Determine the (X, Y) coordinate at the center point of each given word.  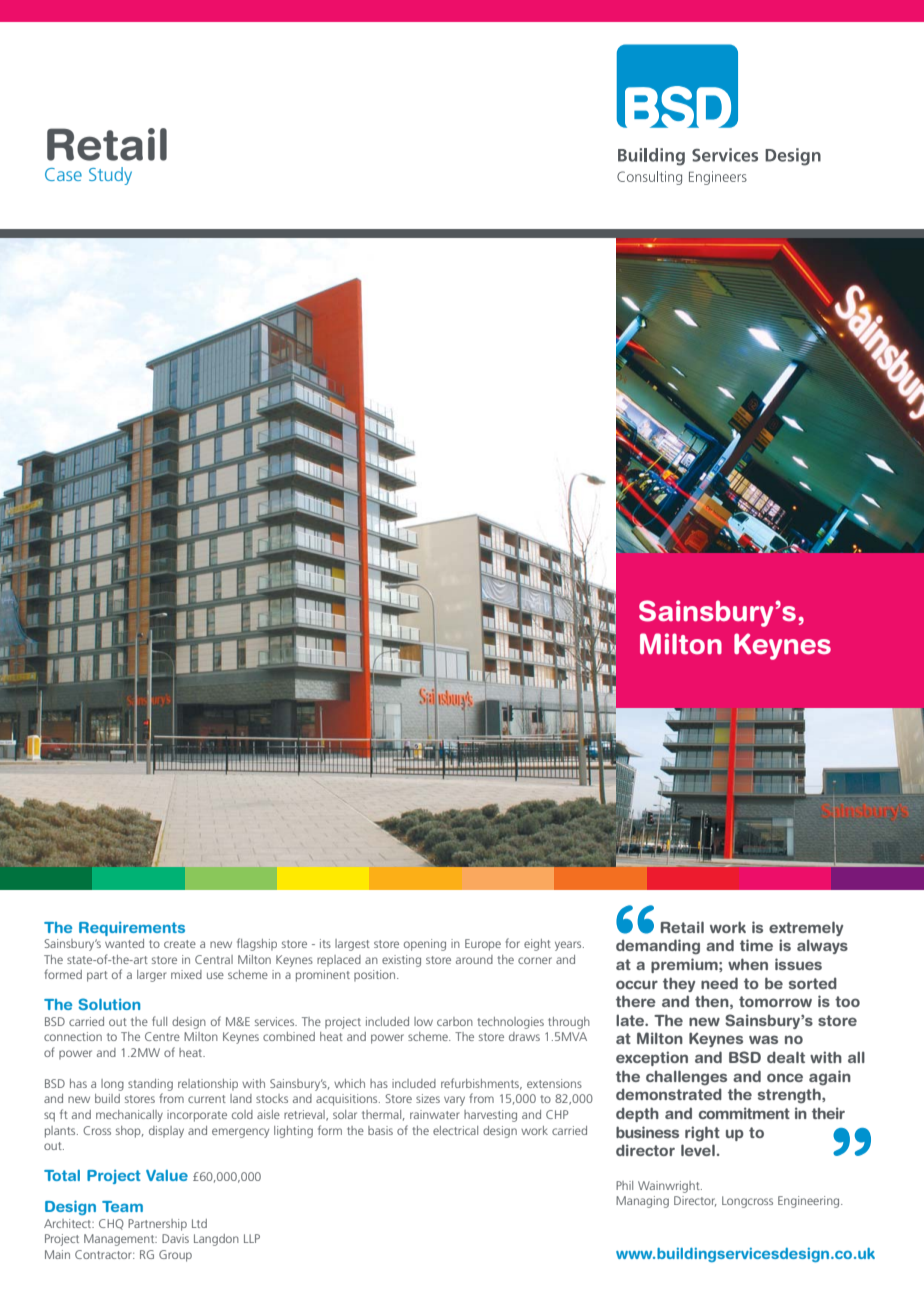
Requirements (132, 929)
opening (425, 945)
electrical (455, 1130)
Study (110, 176)
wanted (124, 943)
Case (63, 174)
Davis (175, 1238)
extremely (806, 928)
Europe (483, 945)
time (756, 945)
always (822, 946)
